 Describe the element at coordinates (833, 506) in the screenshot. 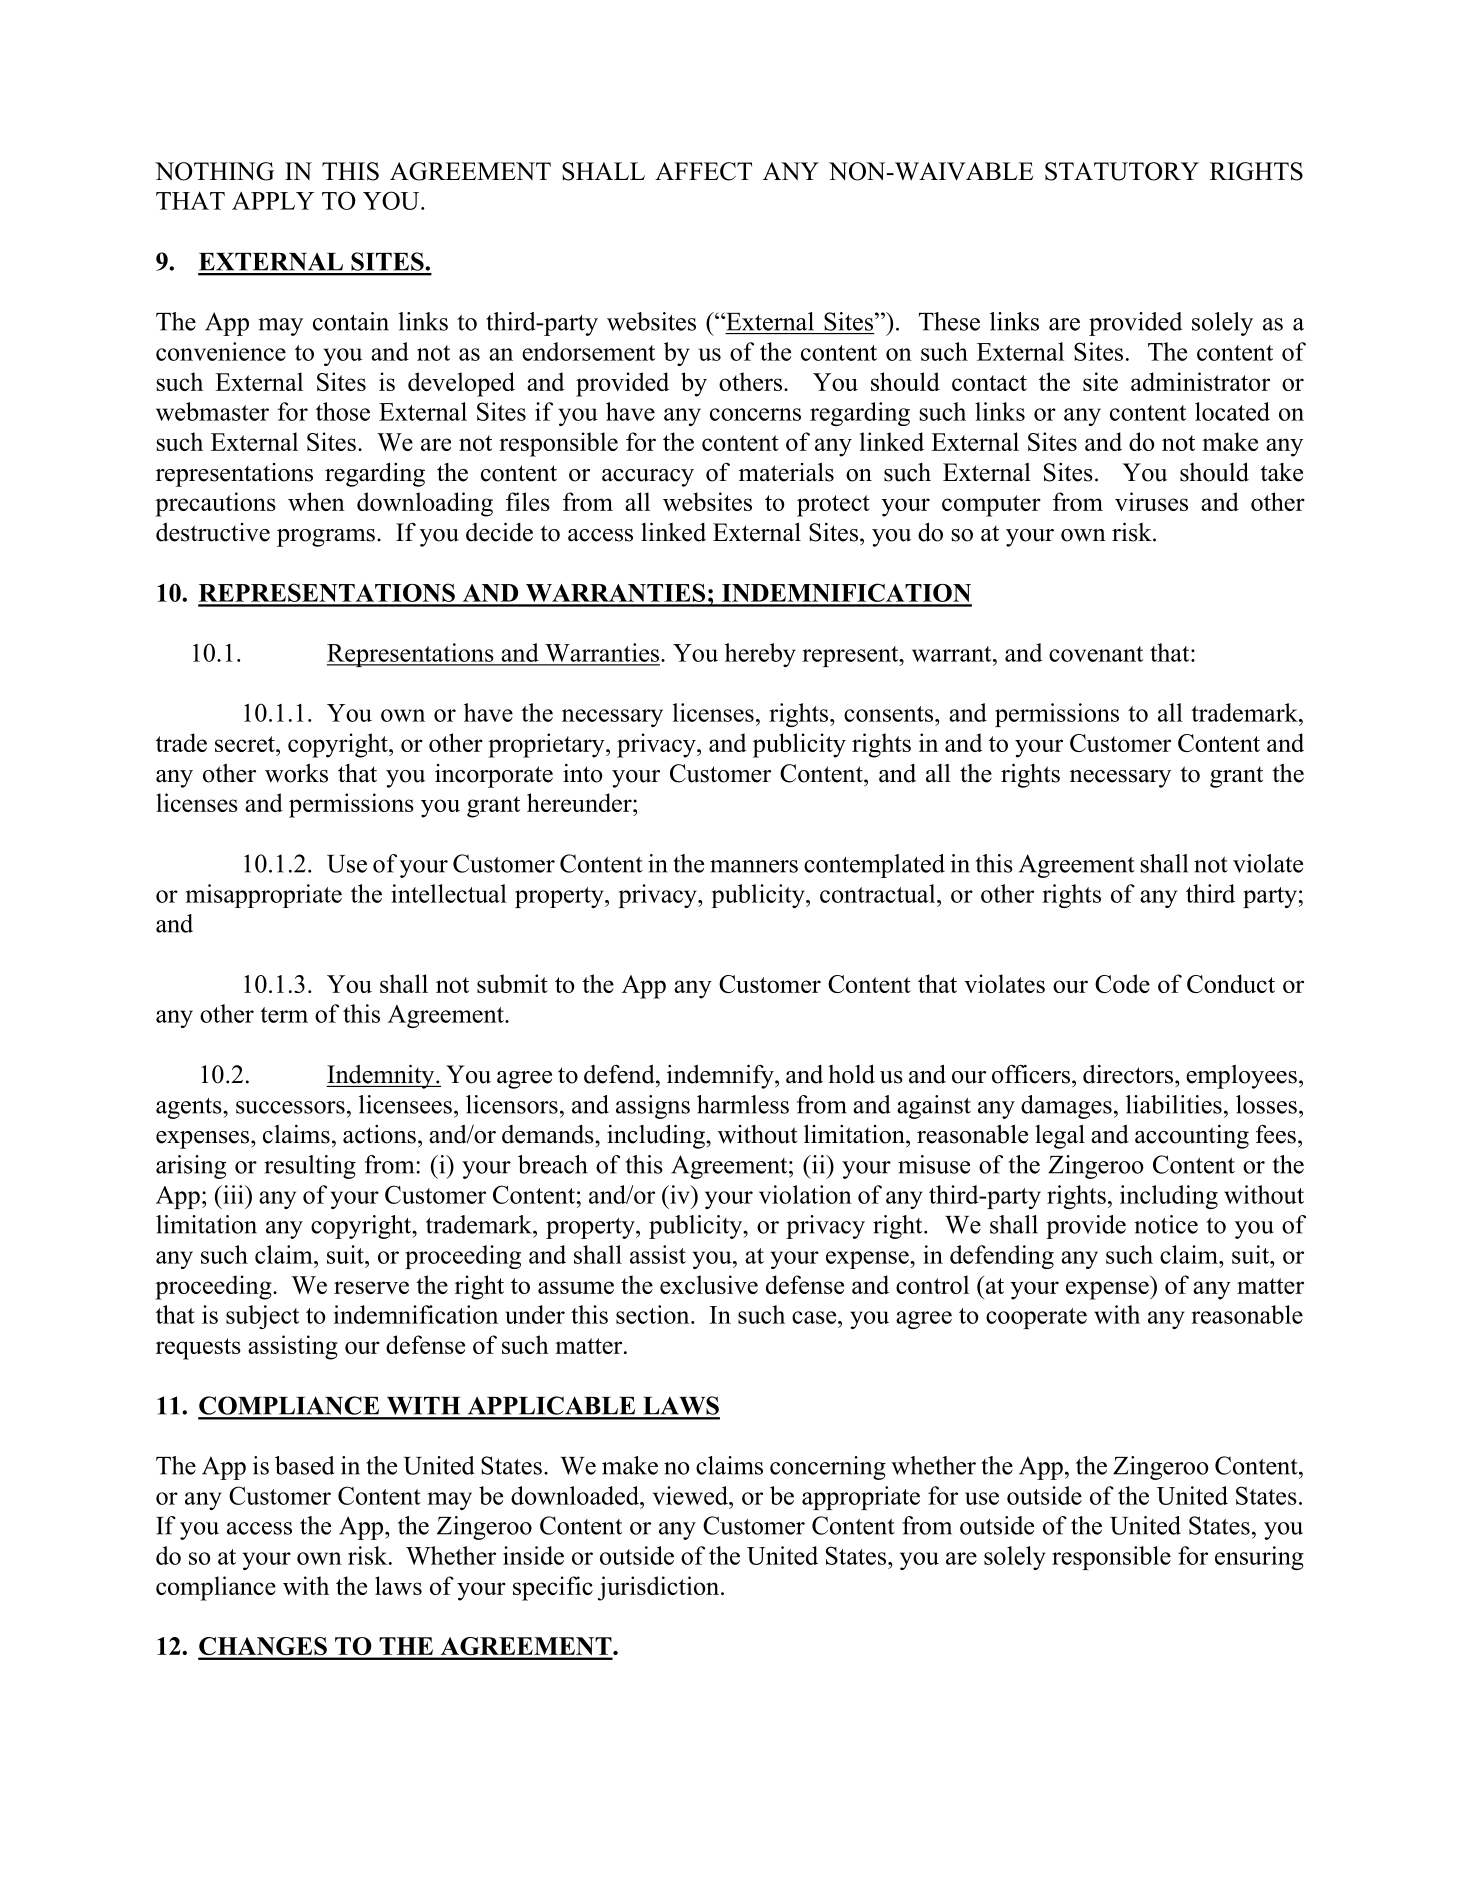

I see `protect` at that location.
